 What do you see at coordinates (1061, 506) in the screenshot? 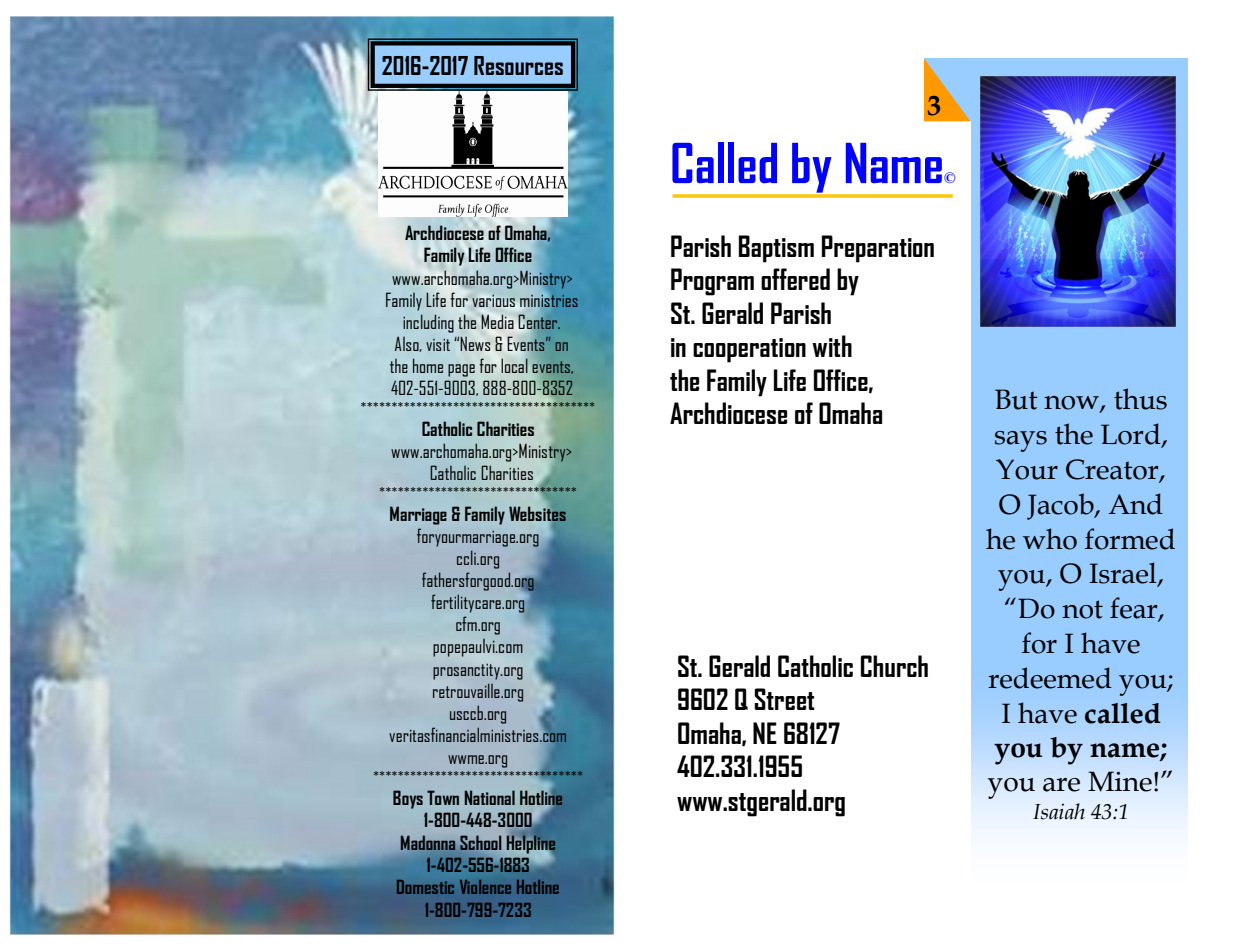
I see `Jacob` at bounding box center [1061, 506].
